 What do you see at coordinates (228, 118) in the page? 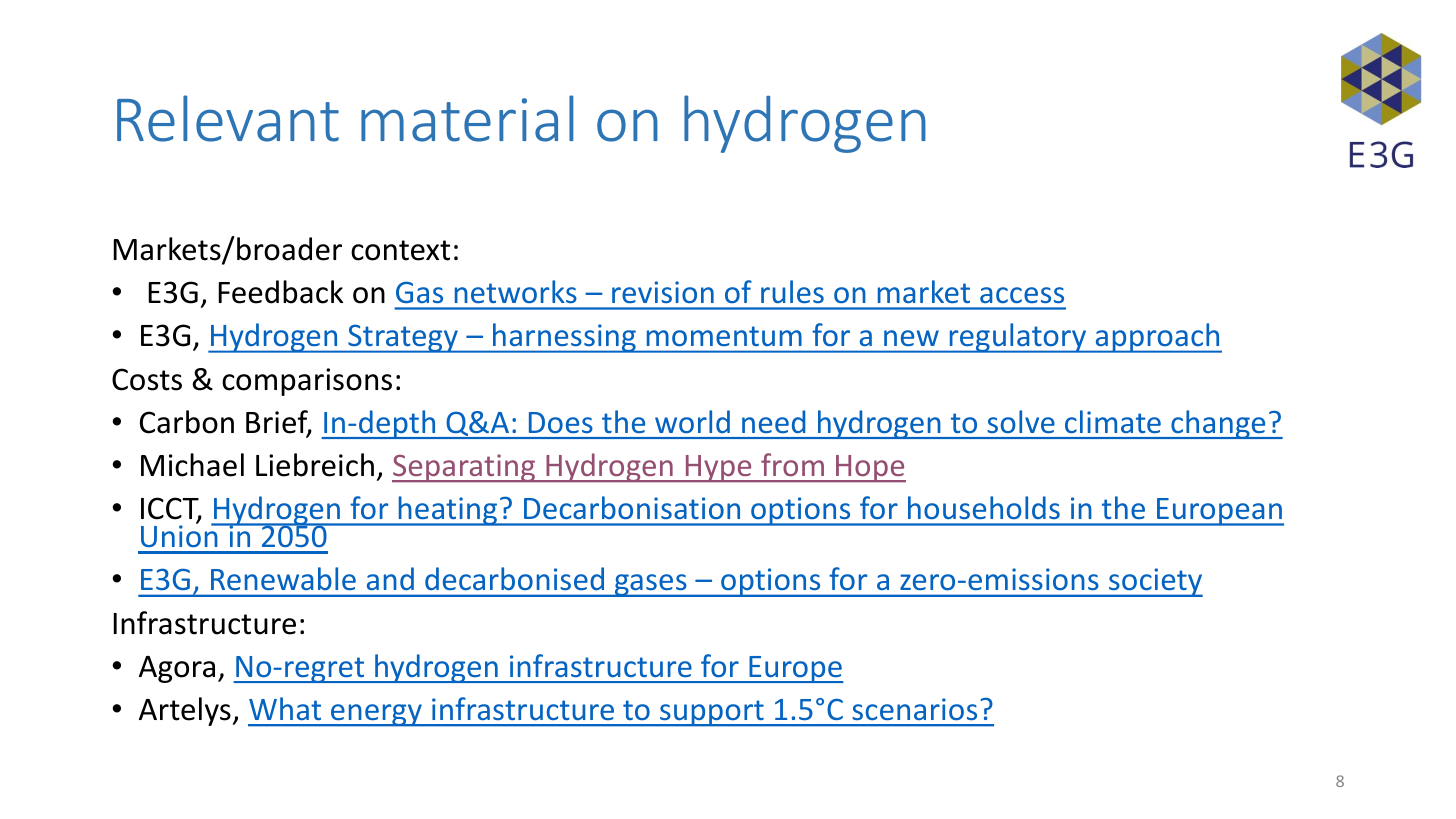
I see `Relevant` at bounding box center [228, 118].
